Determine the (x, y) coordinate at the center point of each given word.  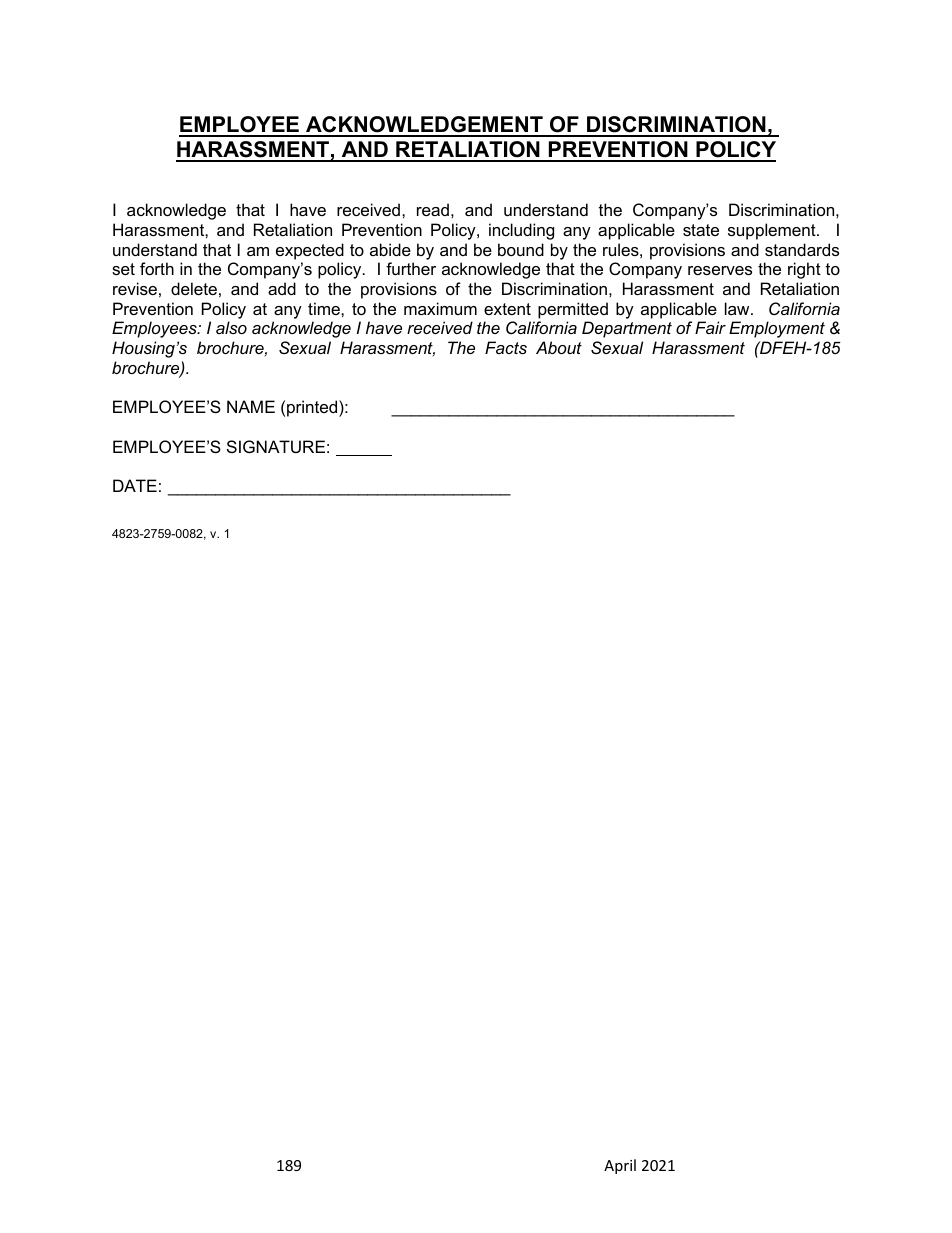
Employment (777, 329)
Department (627, 329)
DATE (135, 485)
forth (157, 268)
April (620, 1166)
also (231, 327)
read (433, 209)
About (559, 347)
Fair (710, 327)
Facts (506, 347)
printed (313, 408)
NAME (251, 406)
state (701, 230)
